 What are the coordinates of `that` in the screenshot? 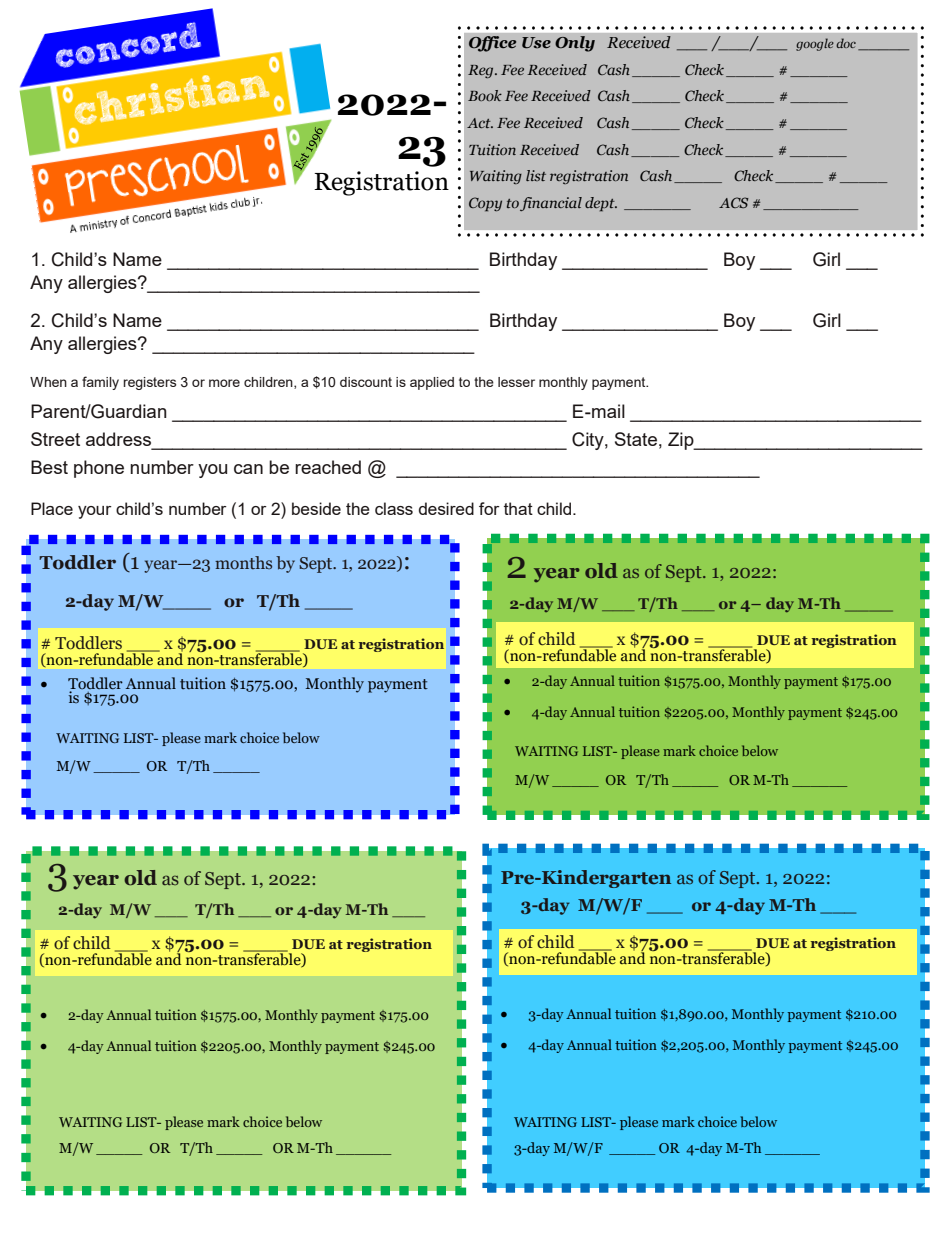 It's located at (518, 508).
